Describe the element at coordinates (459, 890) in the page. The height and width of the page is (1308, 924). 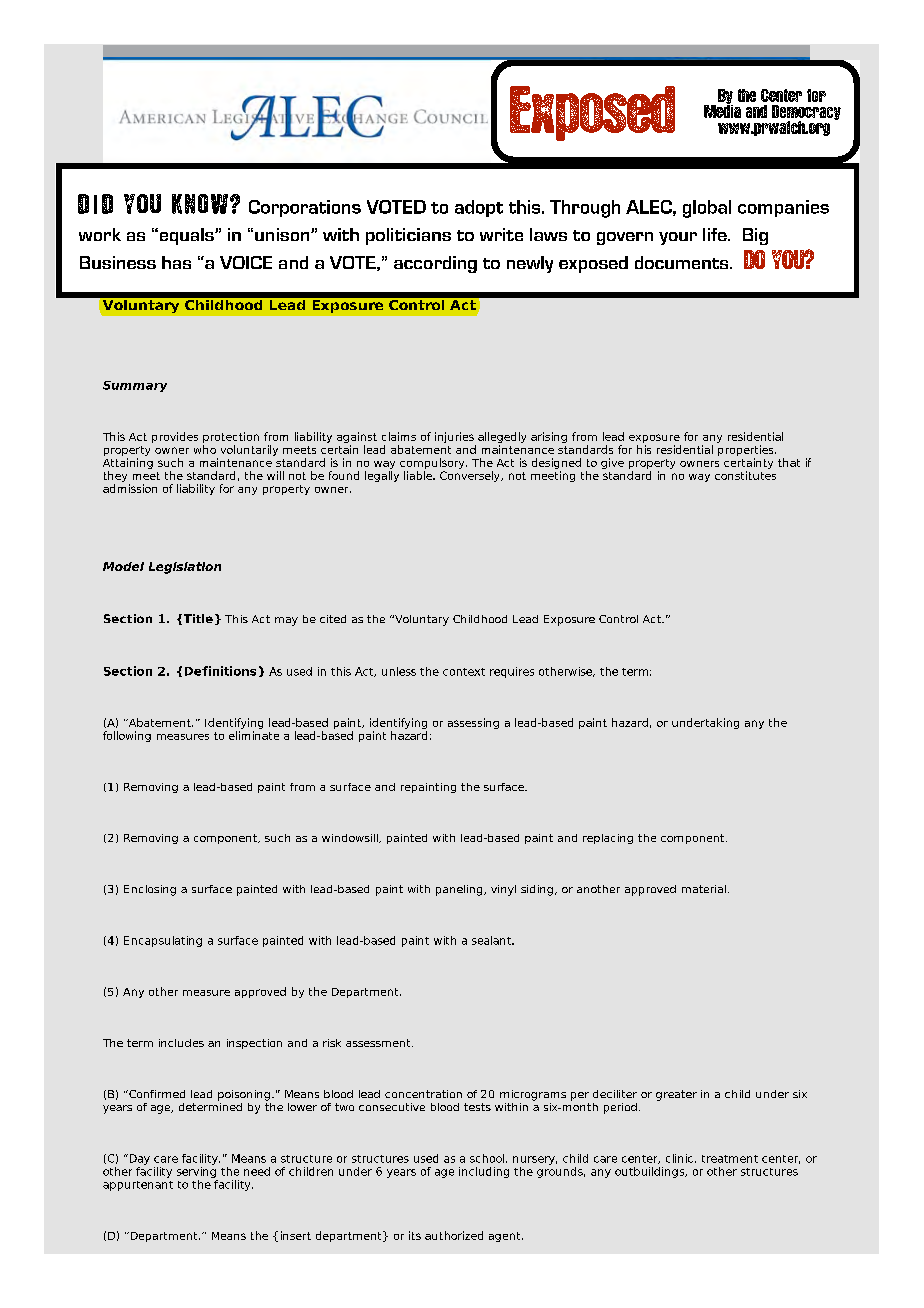
I see `paneling` at that location.
